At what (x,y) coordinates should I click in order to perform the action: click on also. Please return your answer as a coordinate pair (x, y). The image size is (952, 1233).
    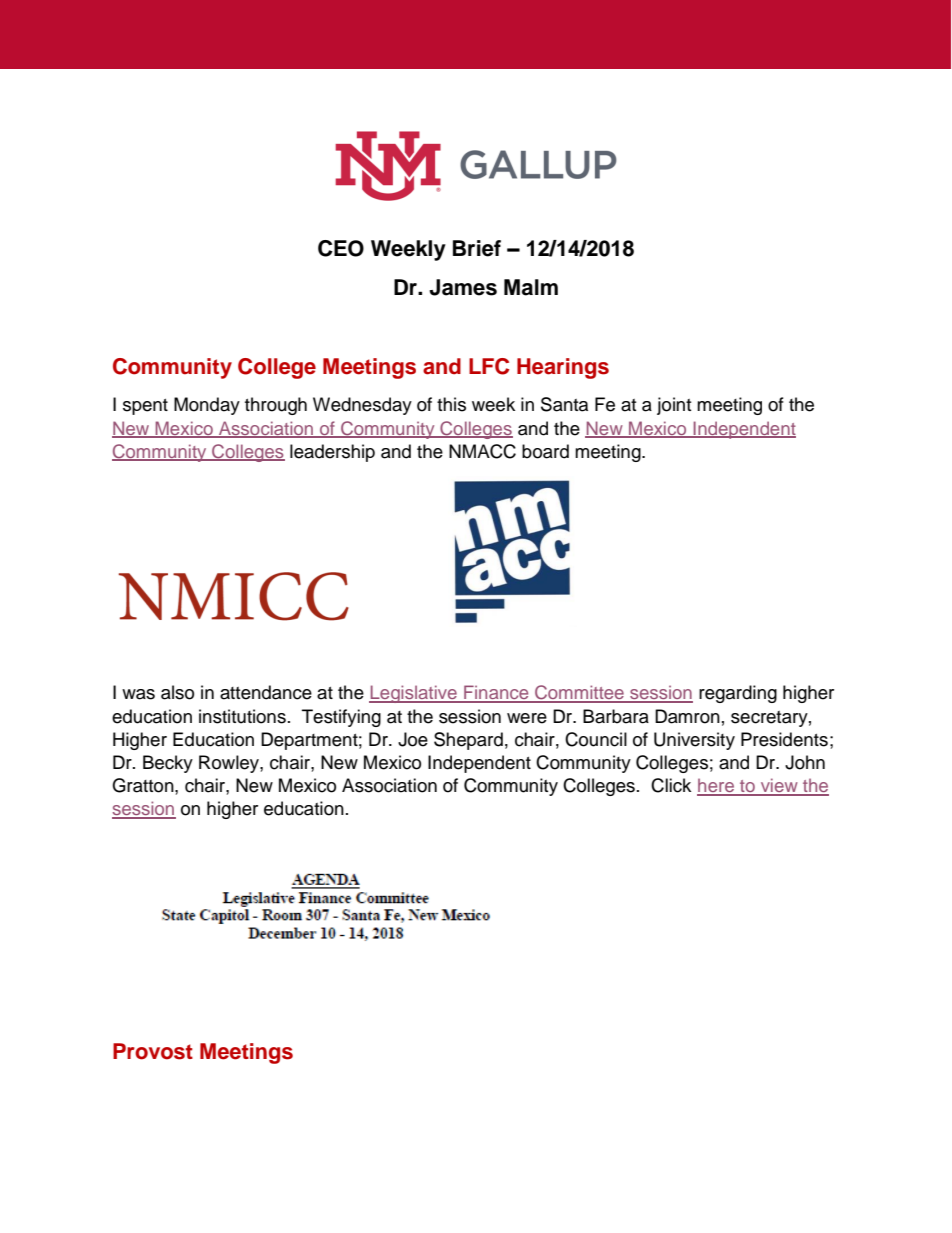
    Looking at the image, I should click on (177, 692).
